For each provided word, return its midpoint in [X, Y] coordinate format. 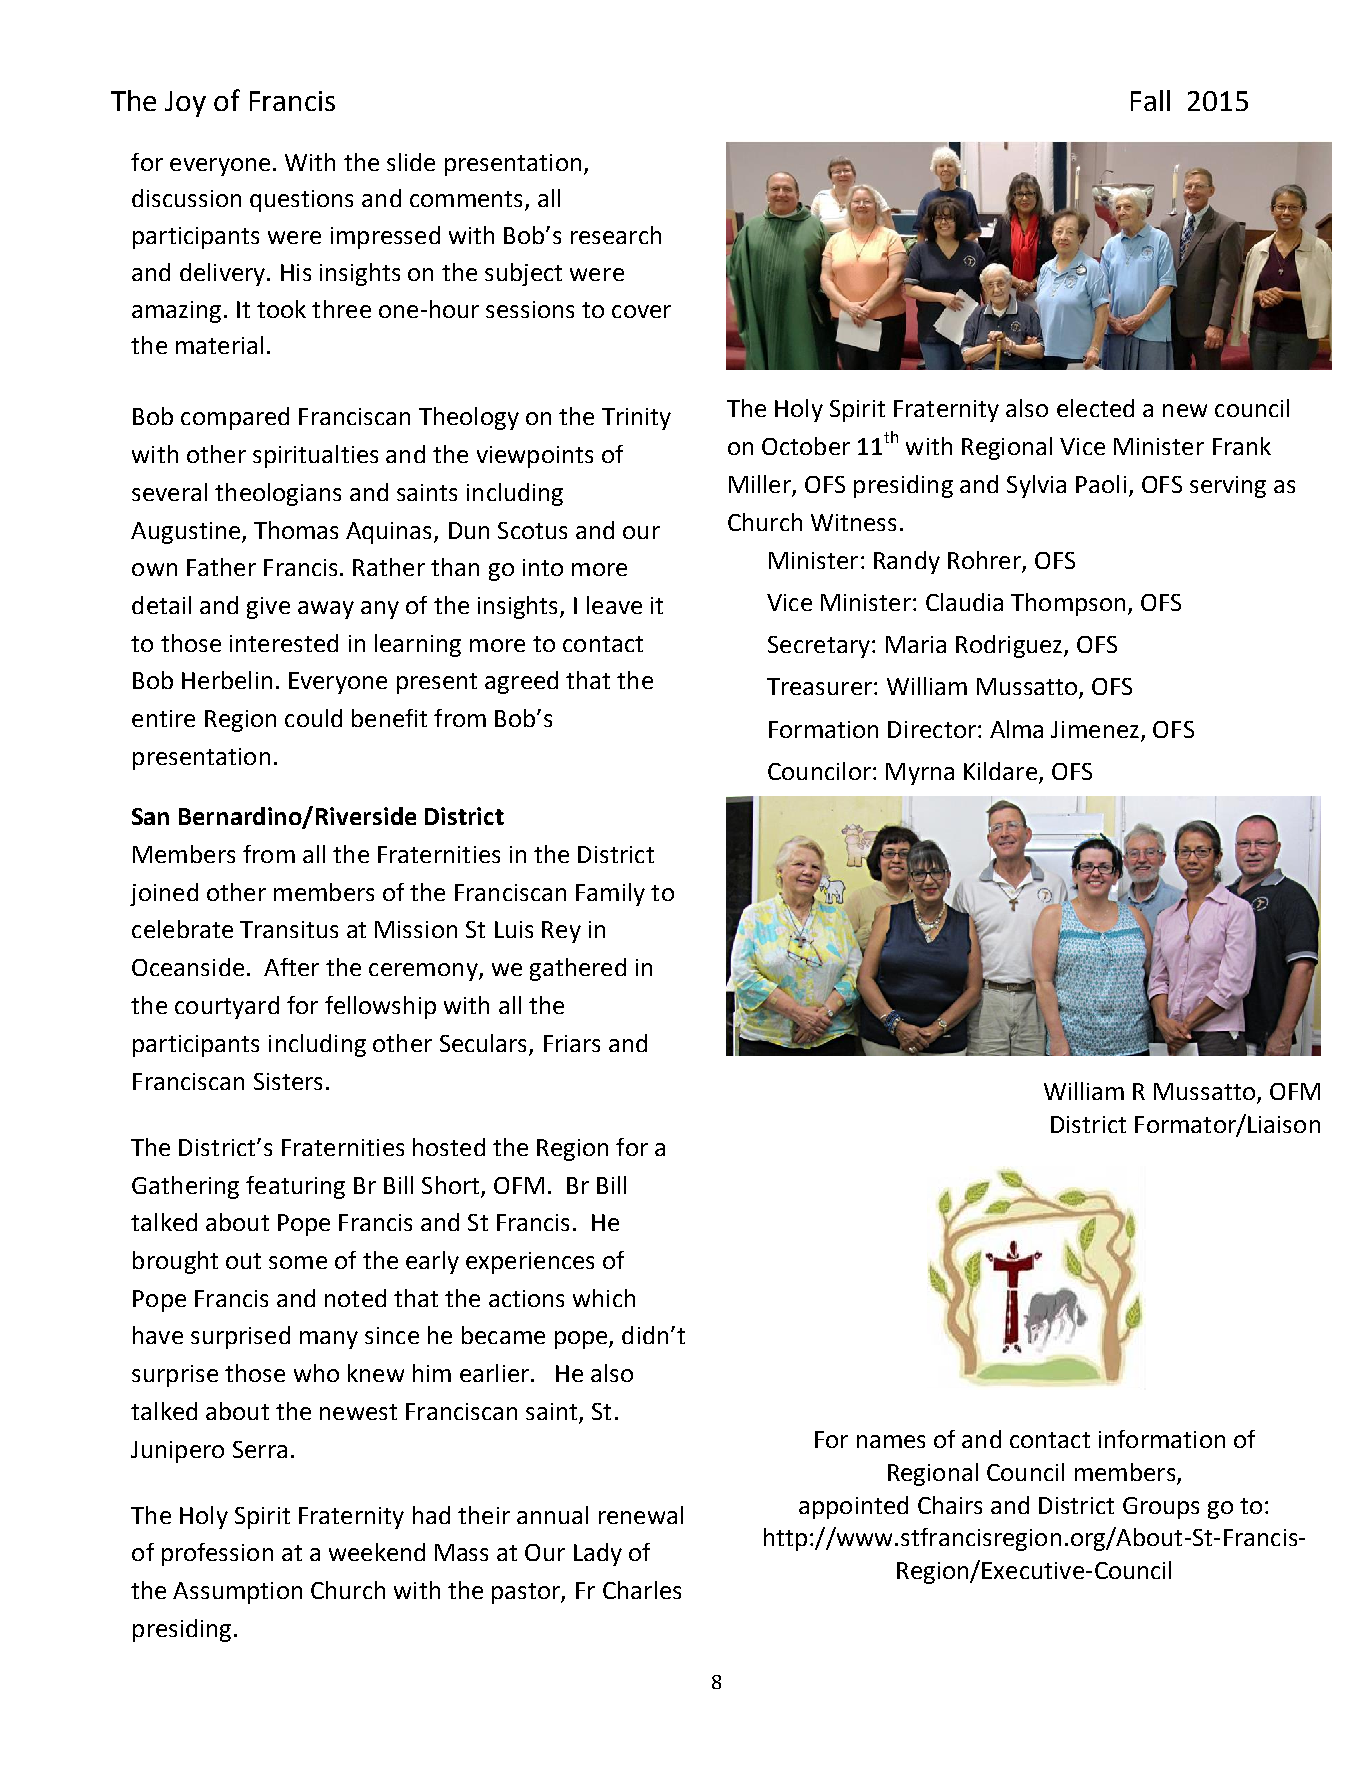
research [616, 235]
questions [301, 201]
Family [610, 894]
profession [217, 1554]
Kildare [1000, 771]
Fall [1150, 100]
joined [164, 894]
